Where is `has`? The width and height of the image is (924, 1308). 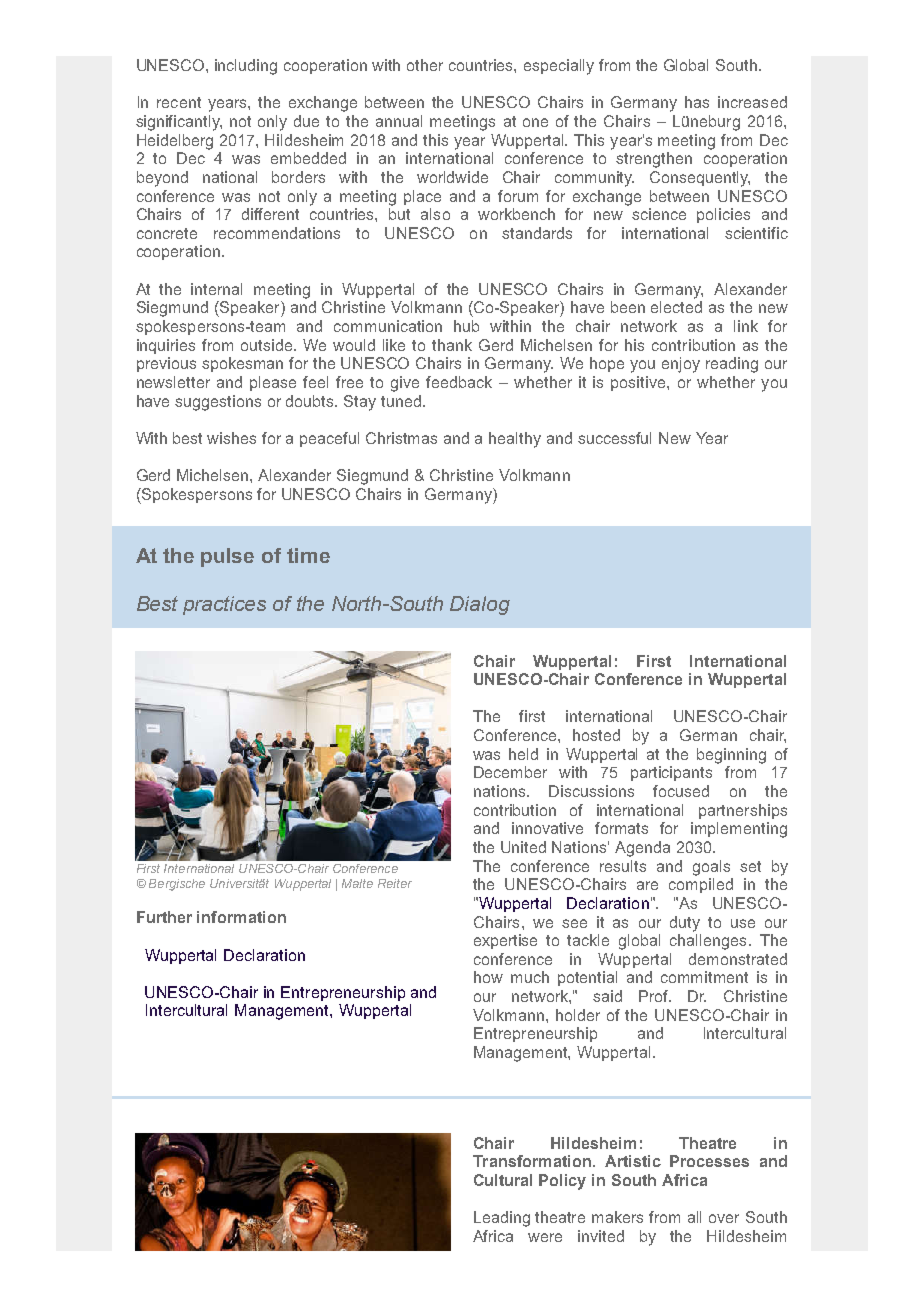
has is located at coordinates (697, 102).
